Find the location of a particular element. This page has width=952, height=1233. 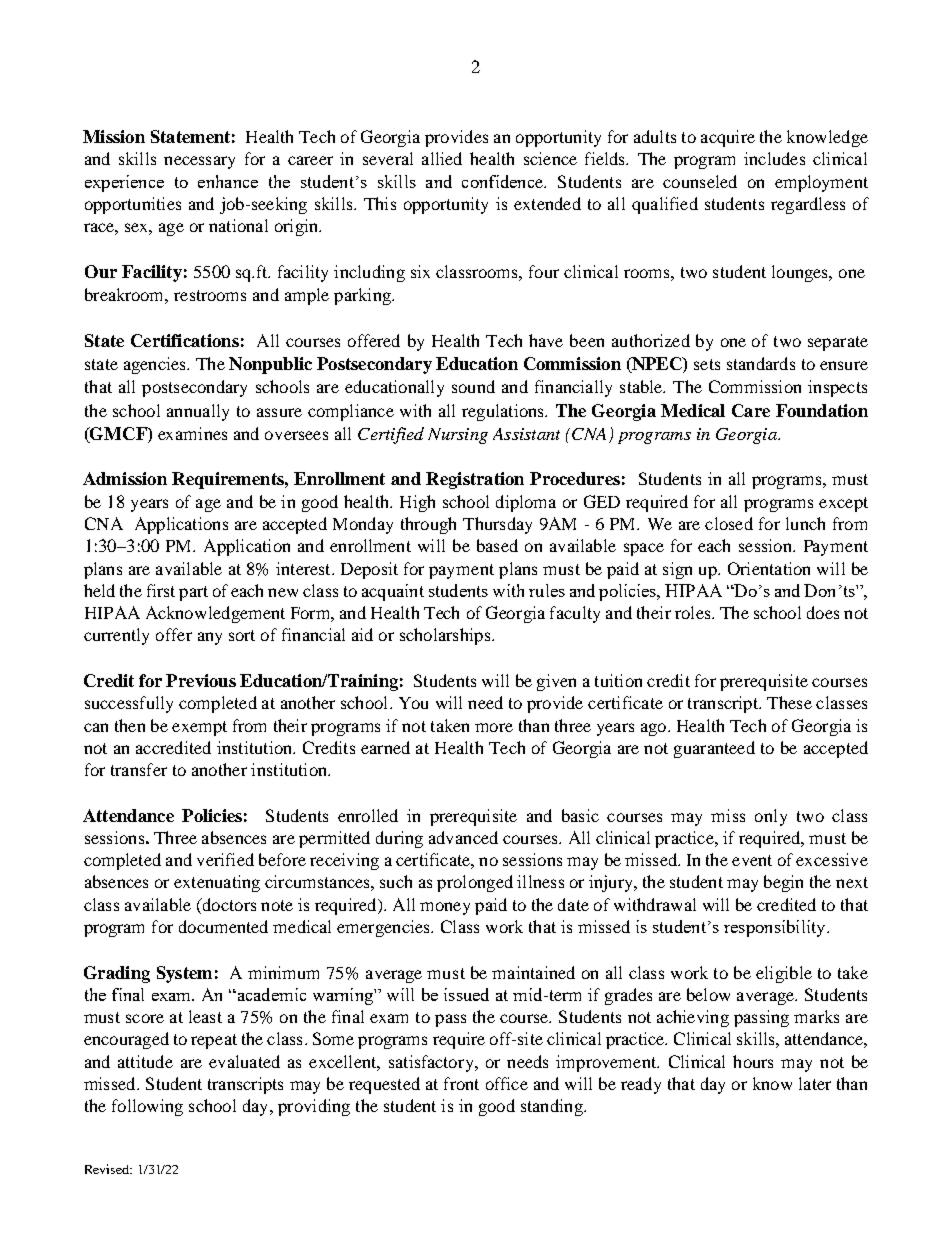

verified is located at coordinates (225, 859).
